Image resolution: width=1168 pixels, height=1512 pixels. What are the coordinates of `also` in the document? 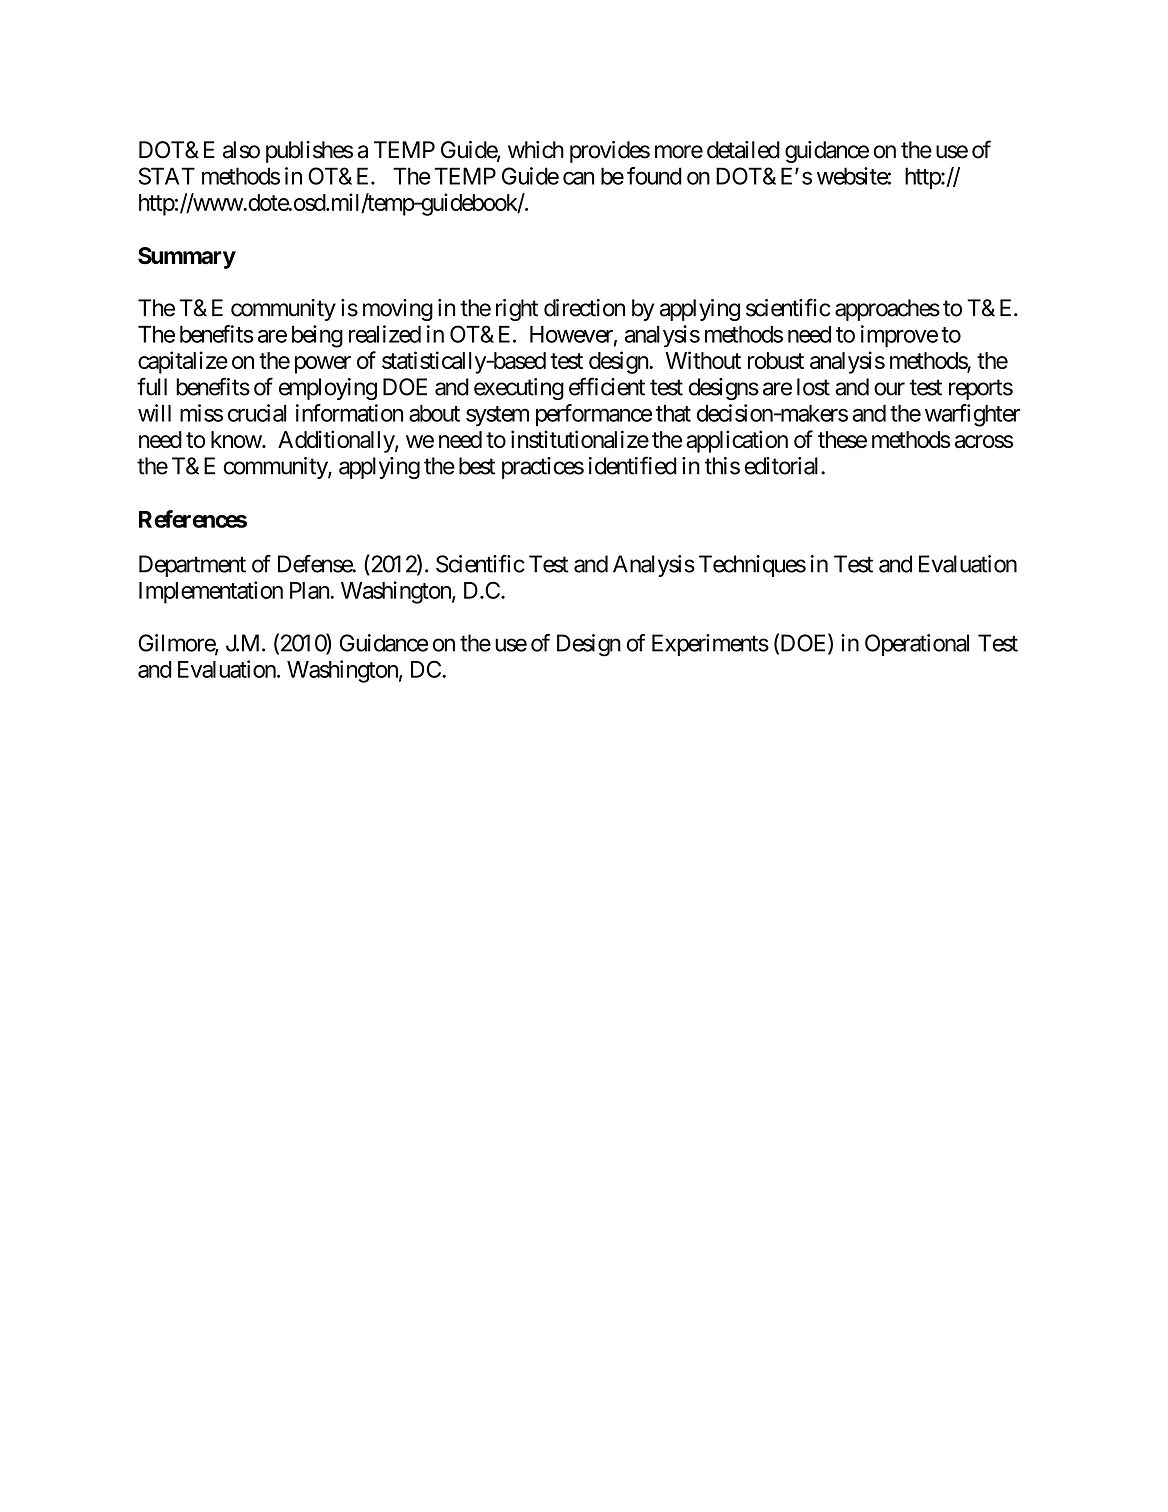 It's located at (241, 150).
